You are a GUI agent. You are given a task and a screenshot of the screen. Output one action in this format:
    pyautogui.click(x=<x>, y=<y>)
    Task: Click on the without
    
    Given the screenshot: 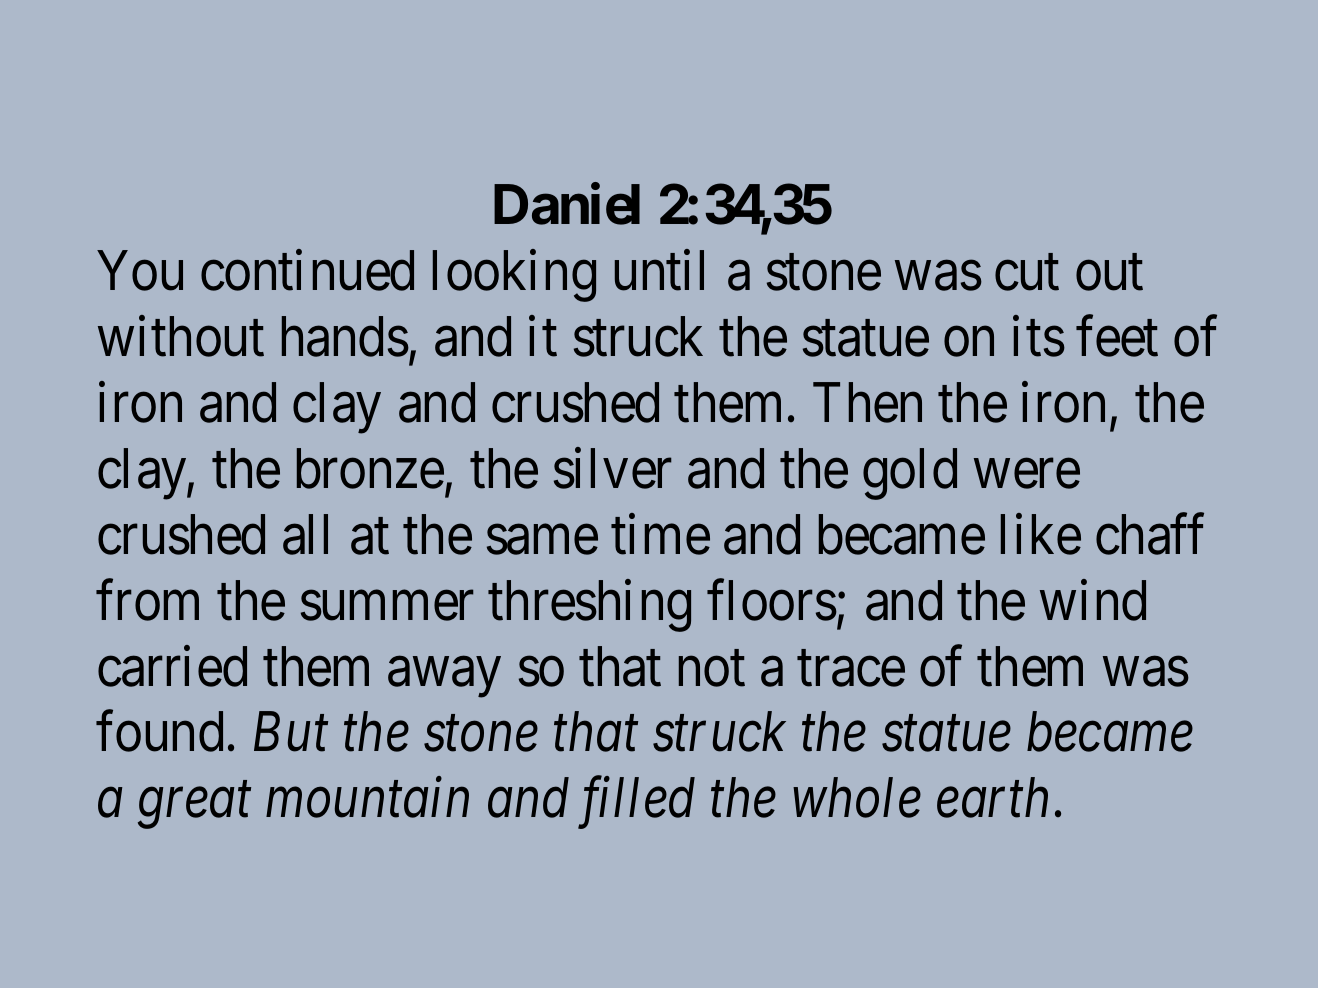 What is the action you would take?
    pyautogui.click(x=181, y=337)
